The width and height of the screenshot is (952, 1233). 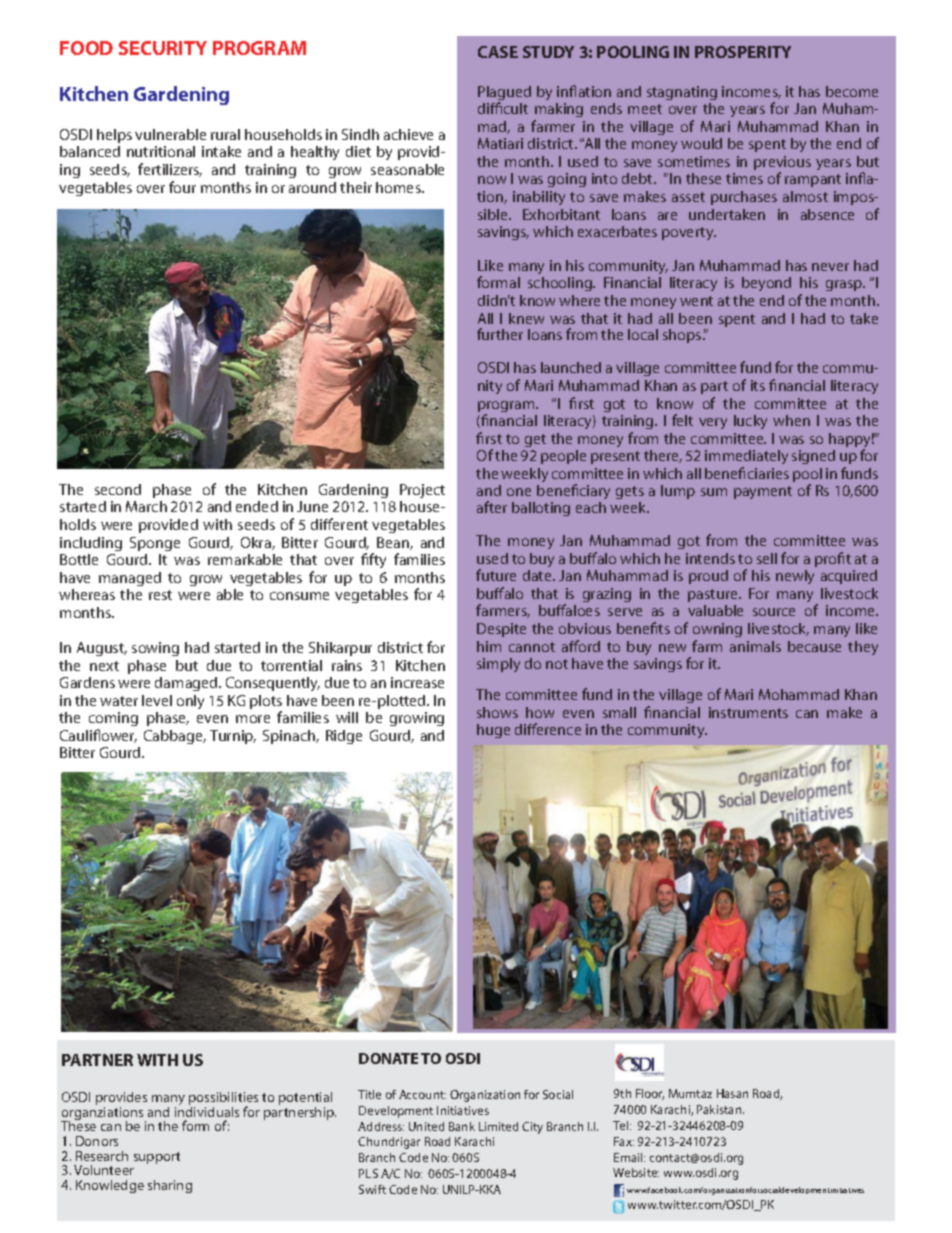 I want to click on huge, so click(x=493, y=731).
